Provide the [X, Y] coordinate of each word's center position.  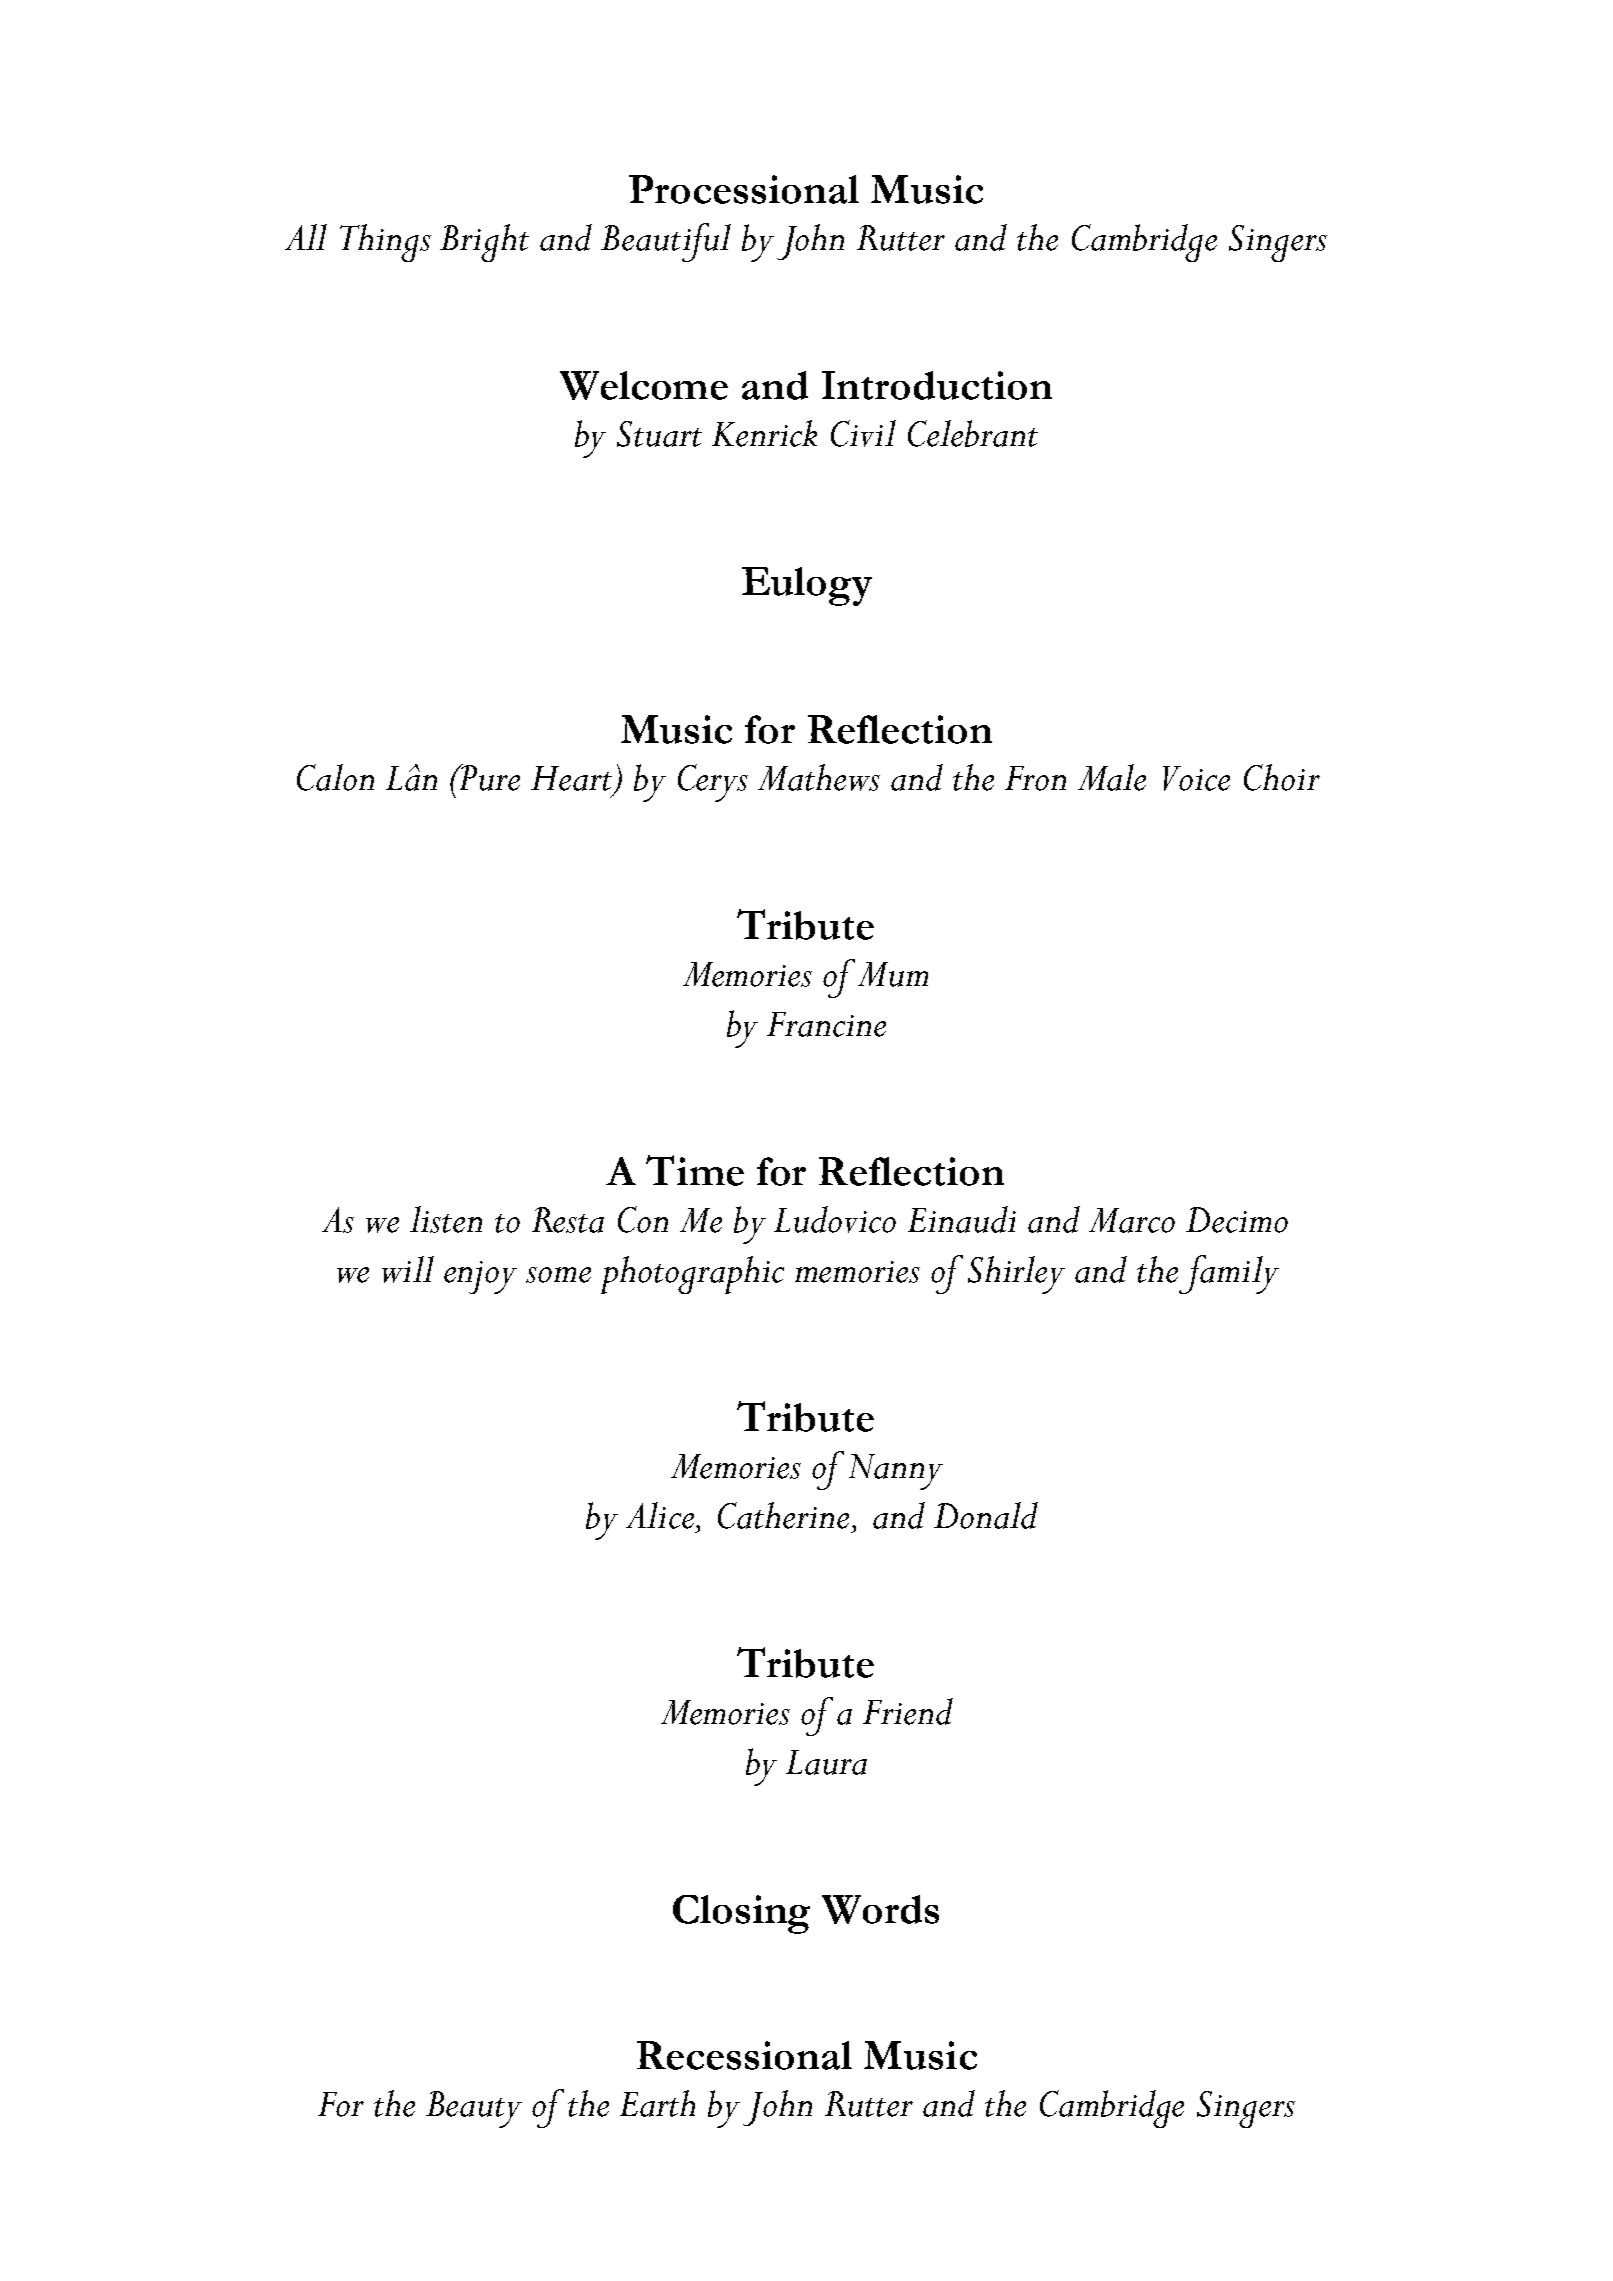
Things [385, 243]
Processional [744, 189]
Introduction [937, 385]
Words [880, 1909]
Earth [657, 2103]
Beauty [474, 2109]
